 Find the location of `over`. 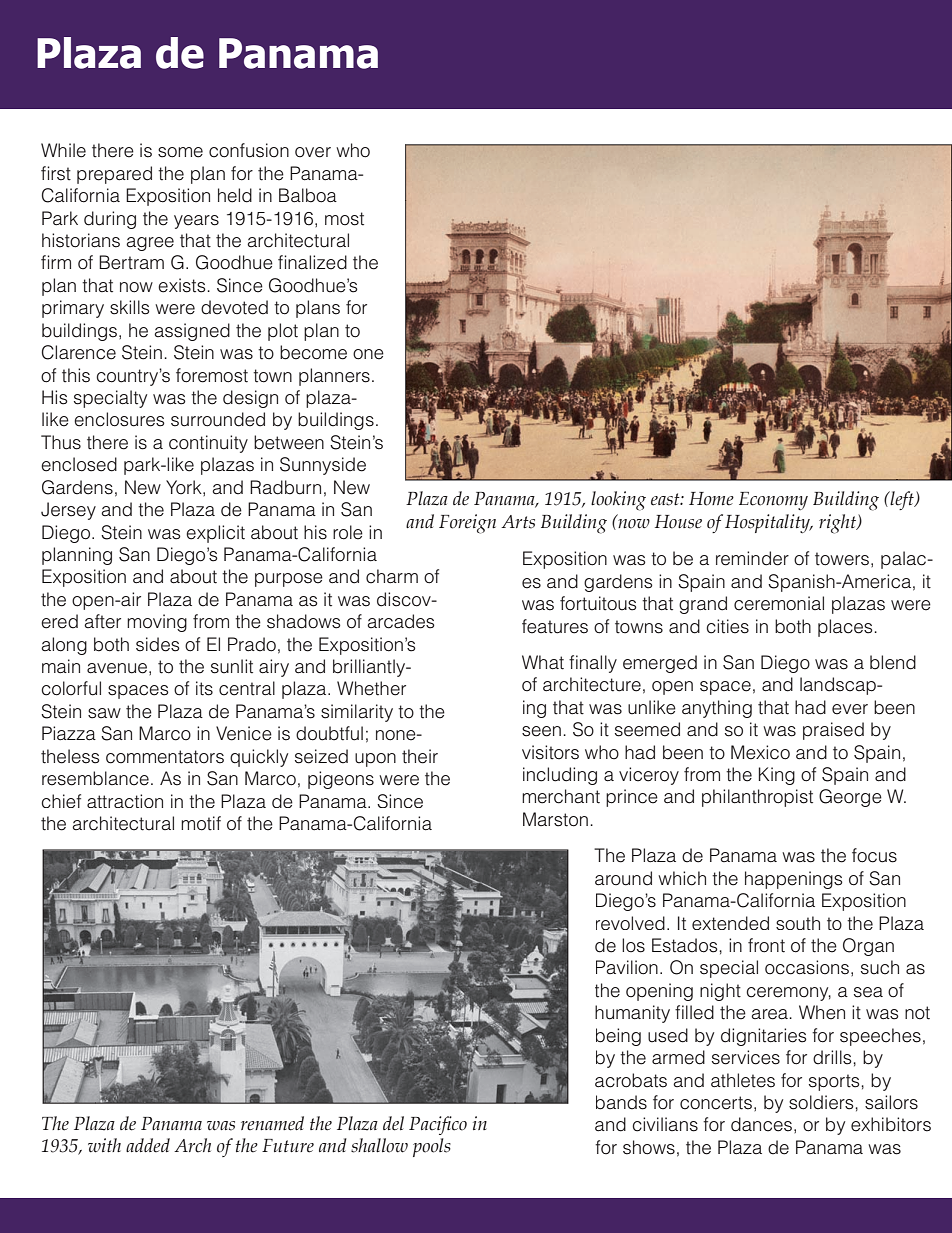

over is located at coordinates (313, 152).
